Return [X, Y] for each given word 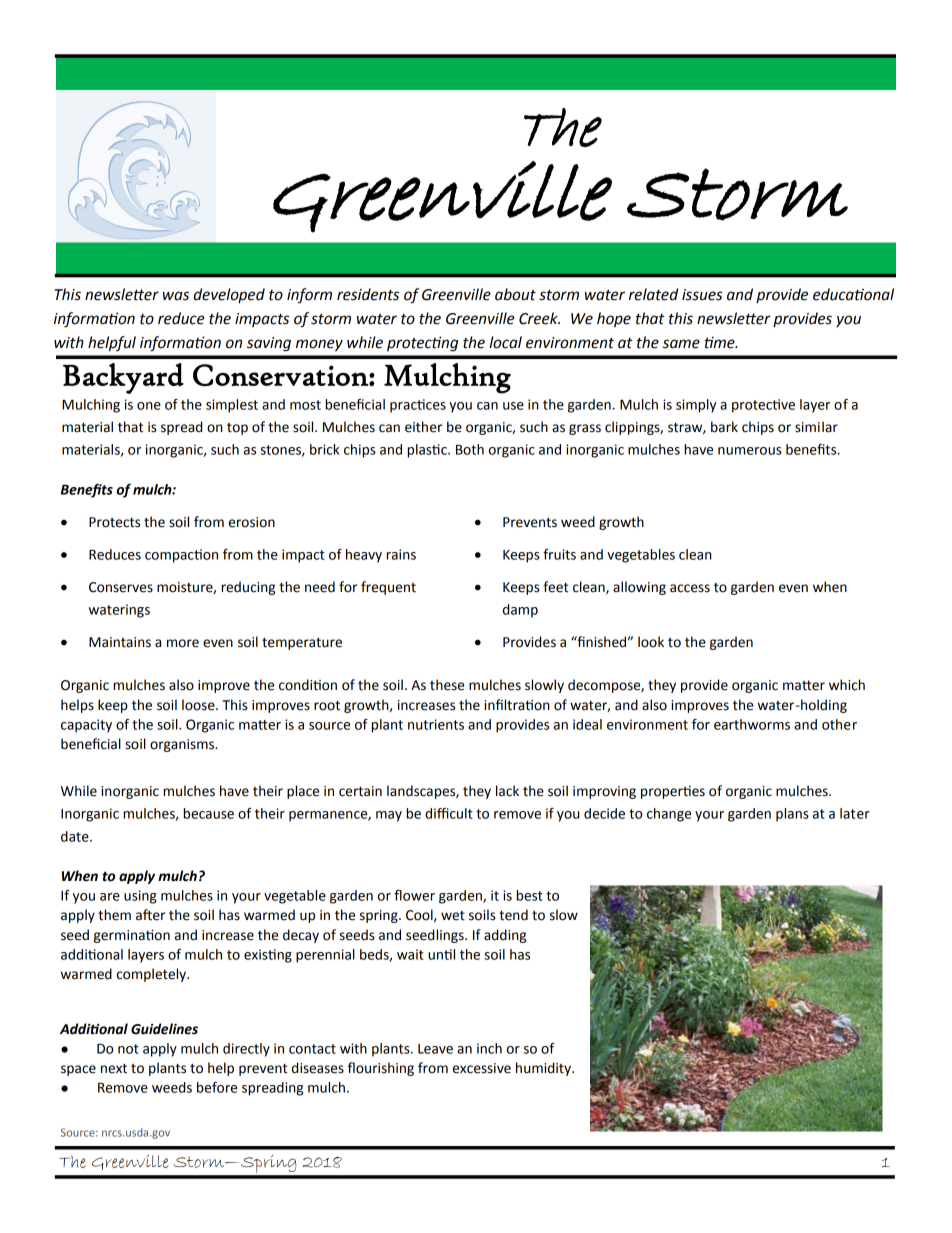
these [447, 685]
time [721, 342]
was [176, 296]
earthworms [752, 724]
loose [199, 705]
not [128, 1049]
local [505, 342]
